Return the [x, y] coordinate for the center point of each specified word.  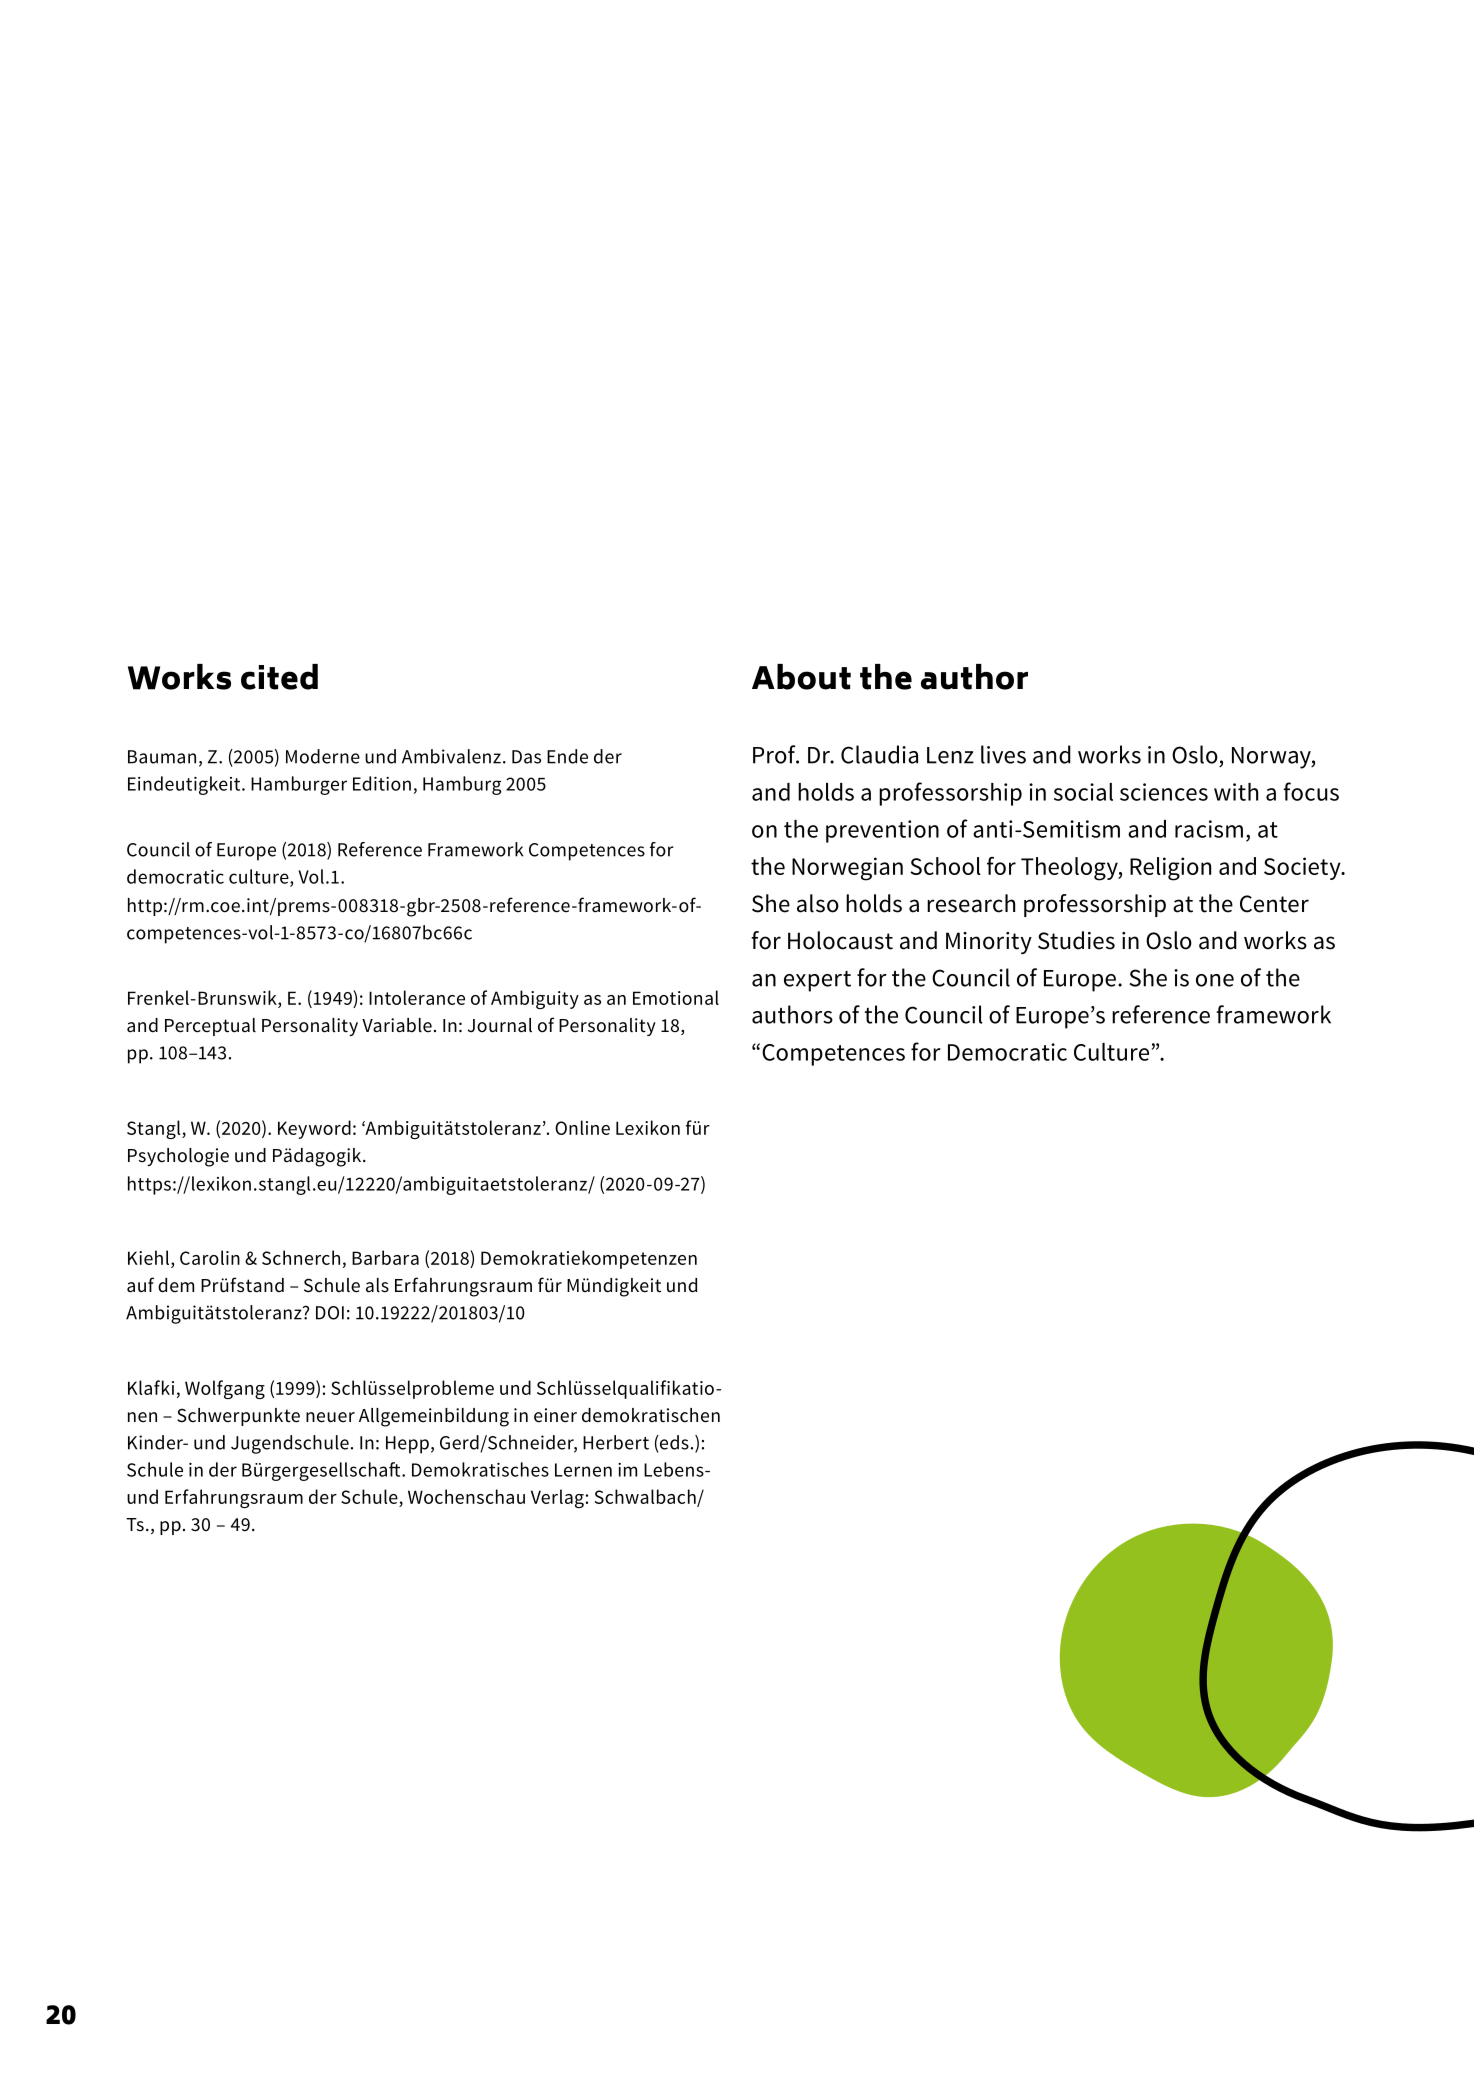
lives [1003, 754]
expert [817, 981]
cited [279, 677]
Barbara [385, 1257]
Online [582, 1127]
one [1215, 980]
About [801, 677]
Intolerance [417, 997]
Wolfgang [225, 1389]
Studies [1076, 940]
